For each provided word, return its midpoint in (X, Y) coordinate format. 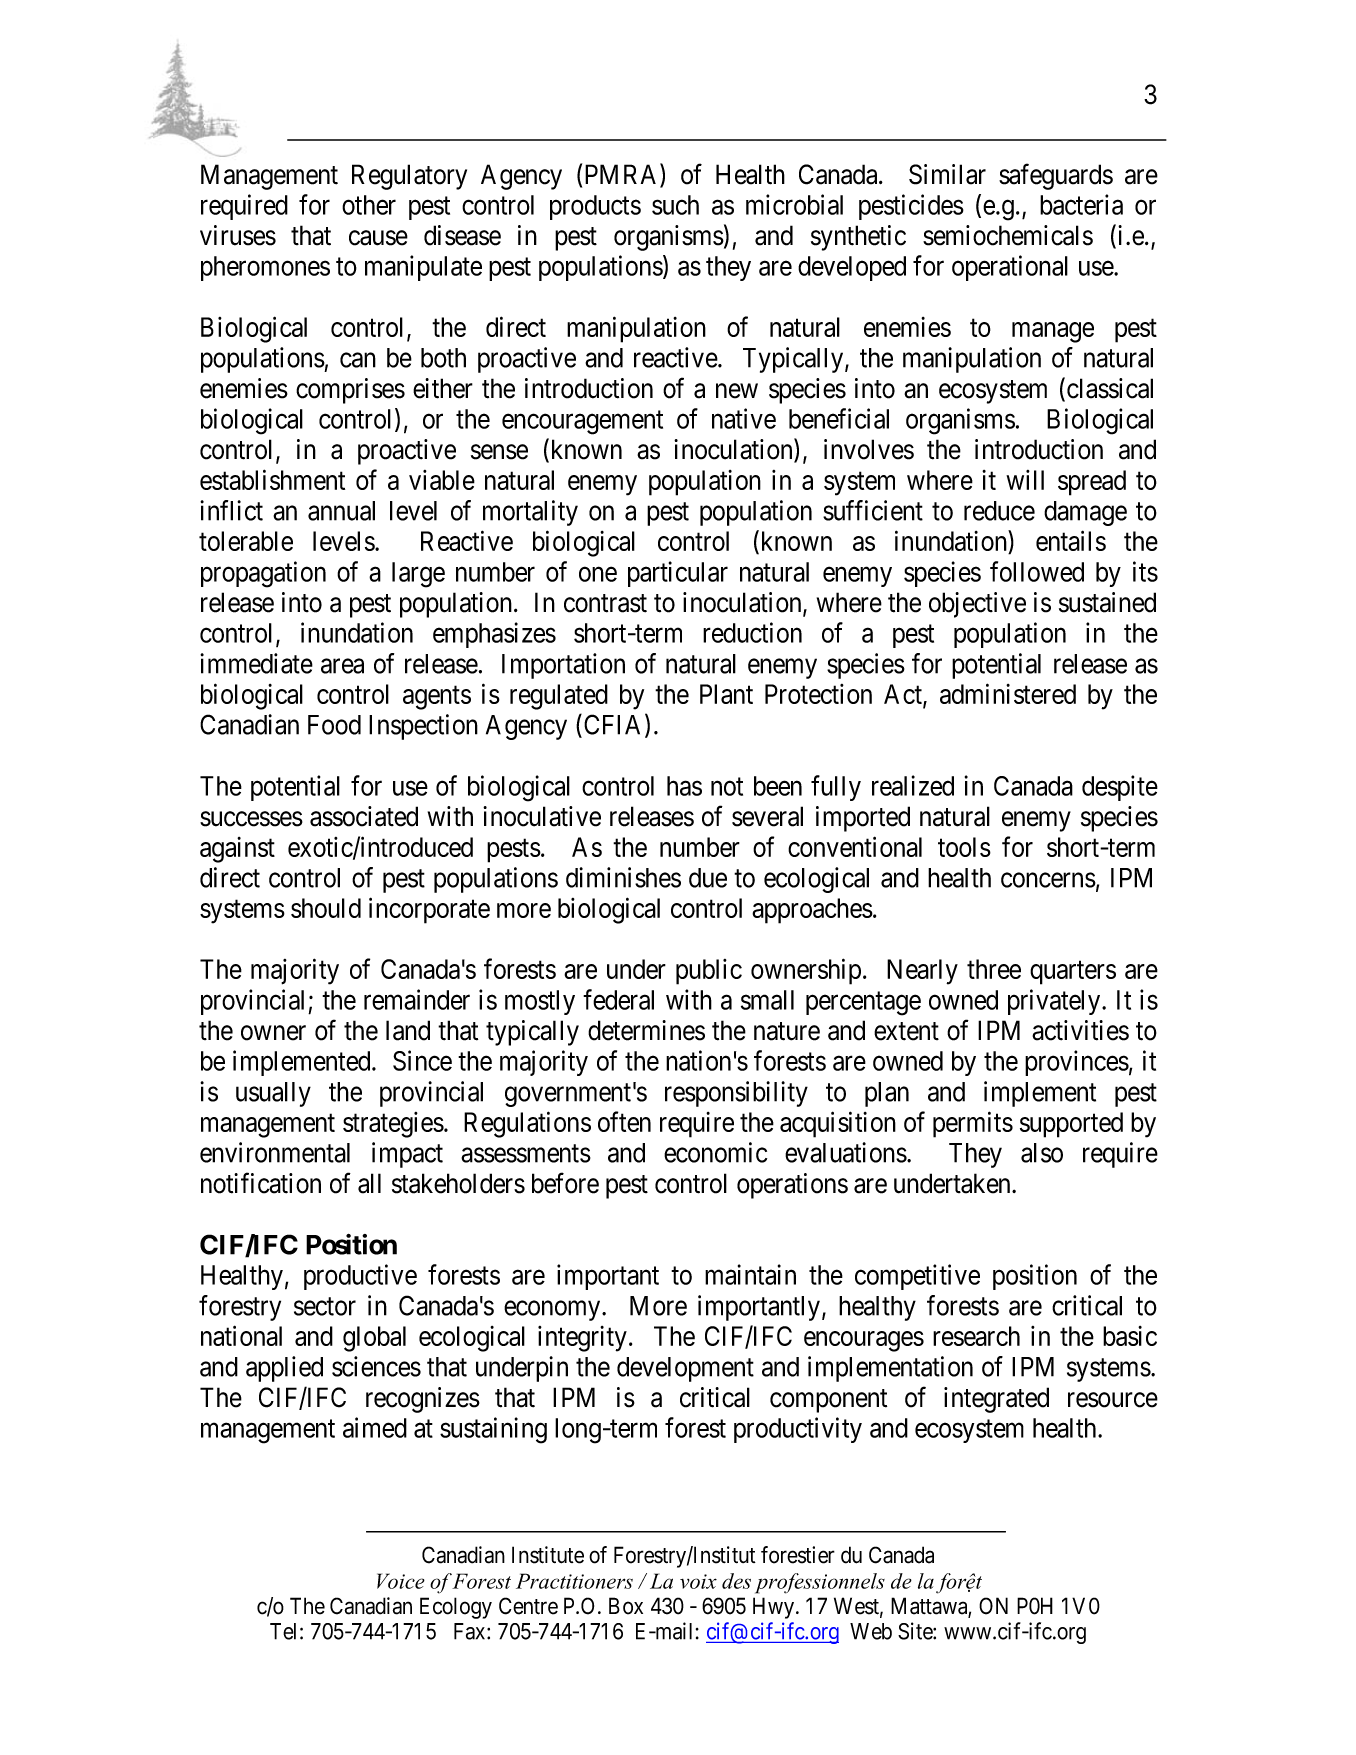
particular (678, 574)
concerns (1048, 880)
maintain (750, 1274)
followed (1037, 571)
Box (626, 1606)
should (326, 908)
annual (341, 511)
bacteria (1081, 204)
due (708, 878)
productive (360, 1277)
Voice (401, 1581)
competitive (917, 1277)
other (369, 205)
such (675, 205)
